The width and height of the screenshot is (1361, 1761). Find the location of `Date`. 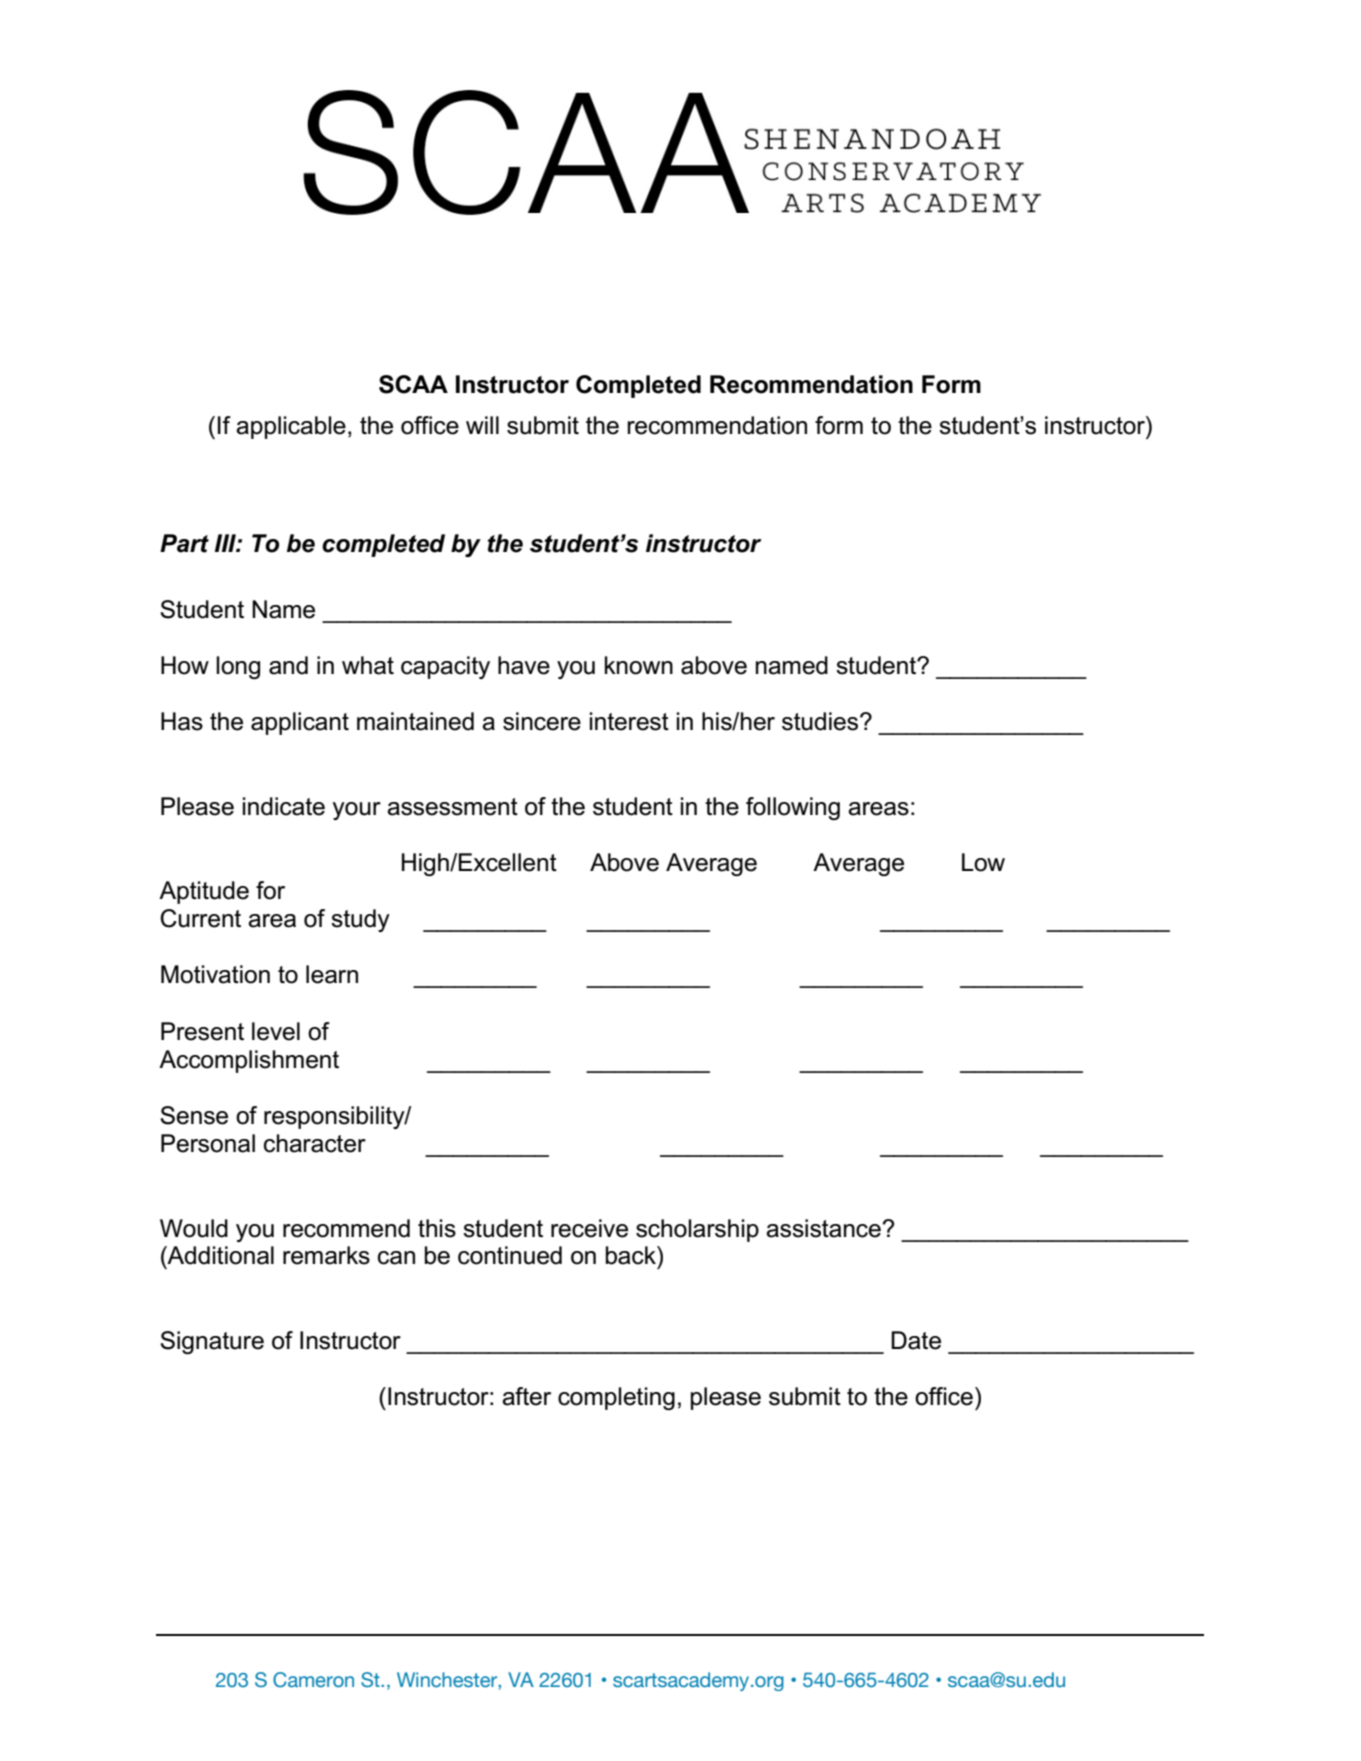

Date is located at coordinates (916, 1340).
